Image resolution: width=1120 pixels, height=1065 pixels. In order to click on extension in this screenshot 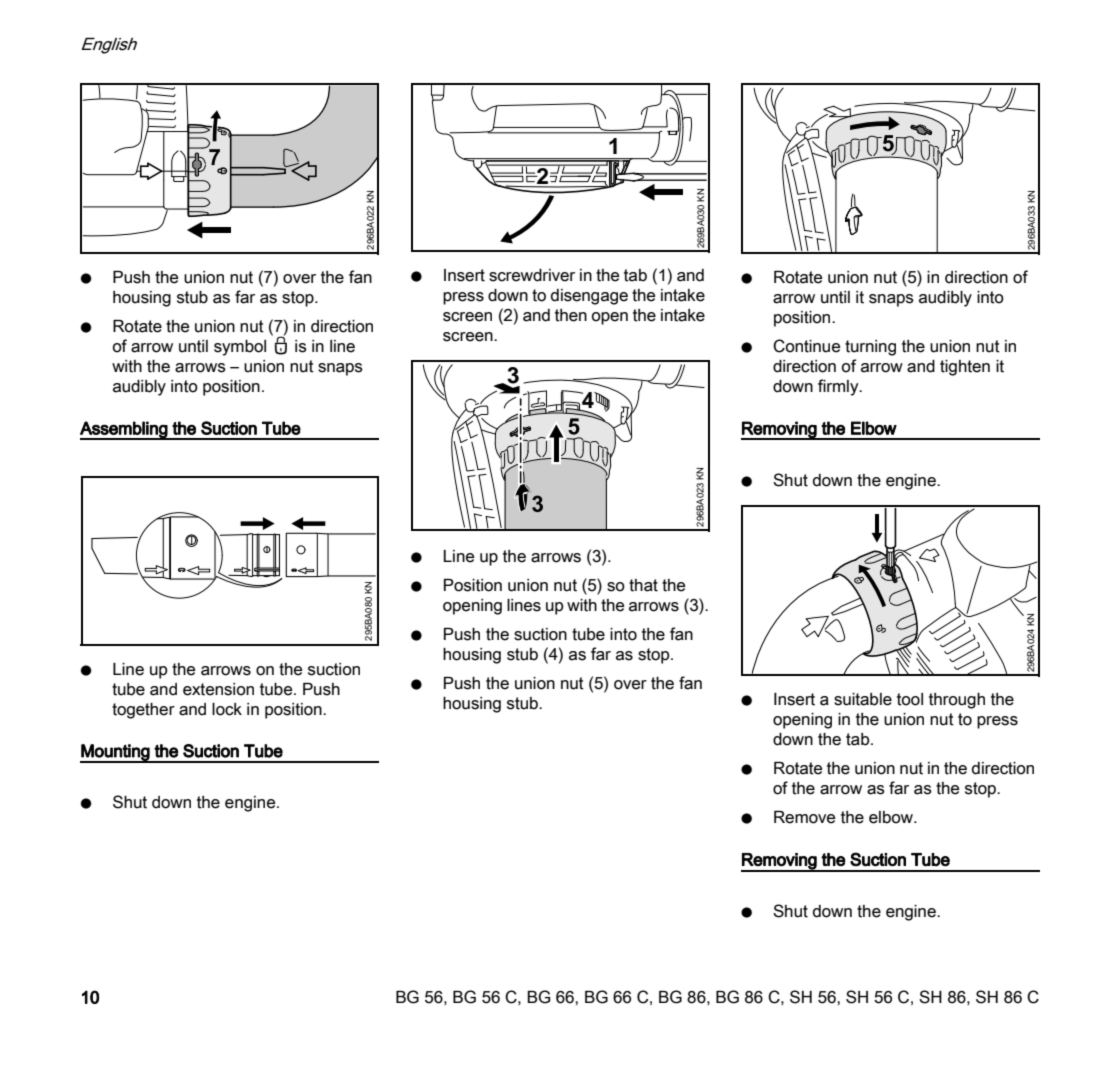, I will do `click(218, 689)`.
